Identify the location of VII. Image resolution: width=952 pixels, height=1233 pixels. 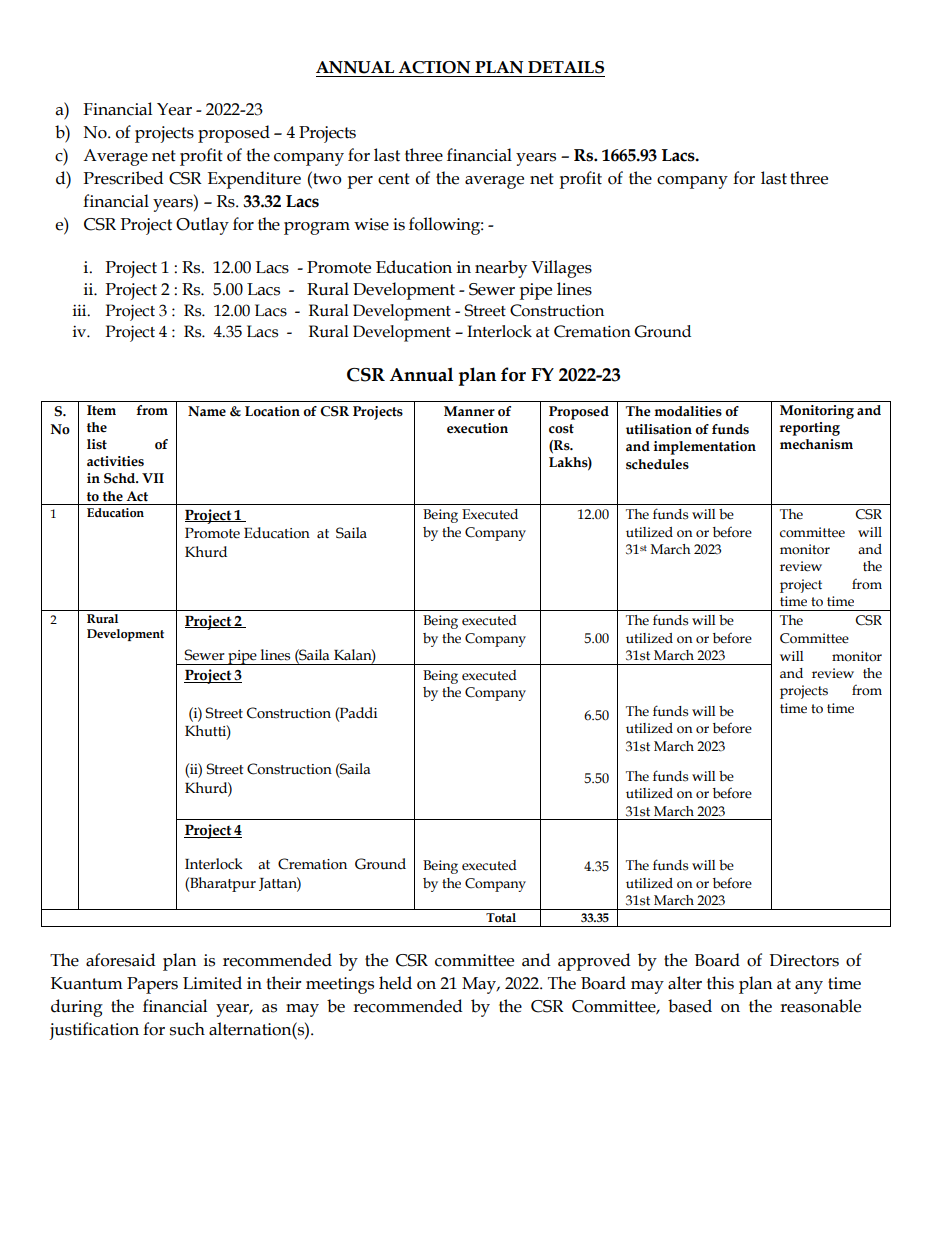
(153, 478).
